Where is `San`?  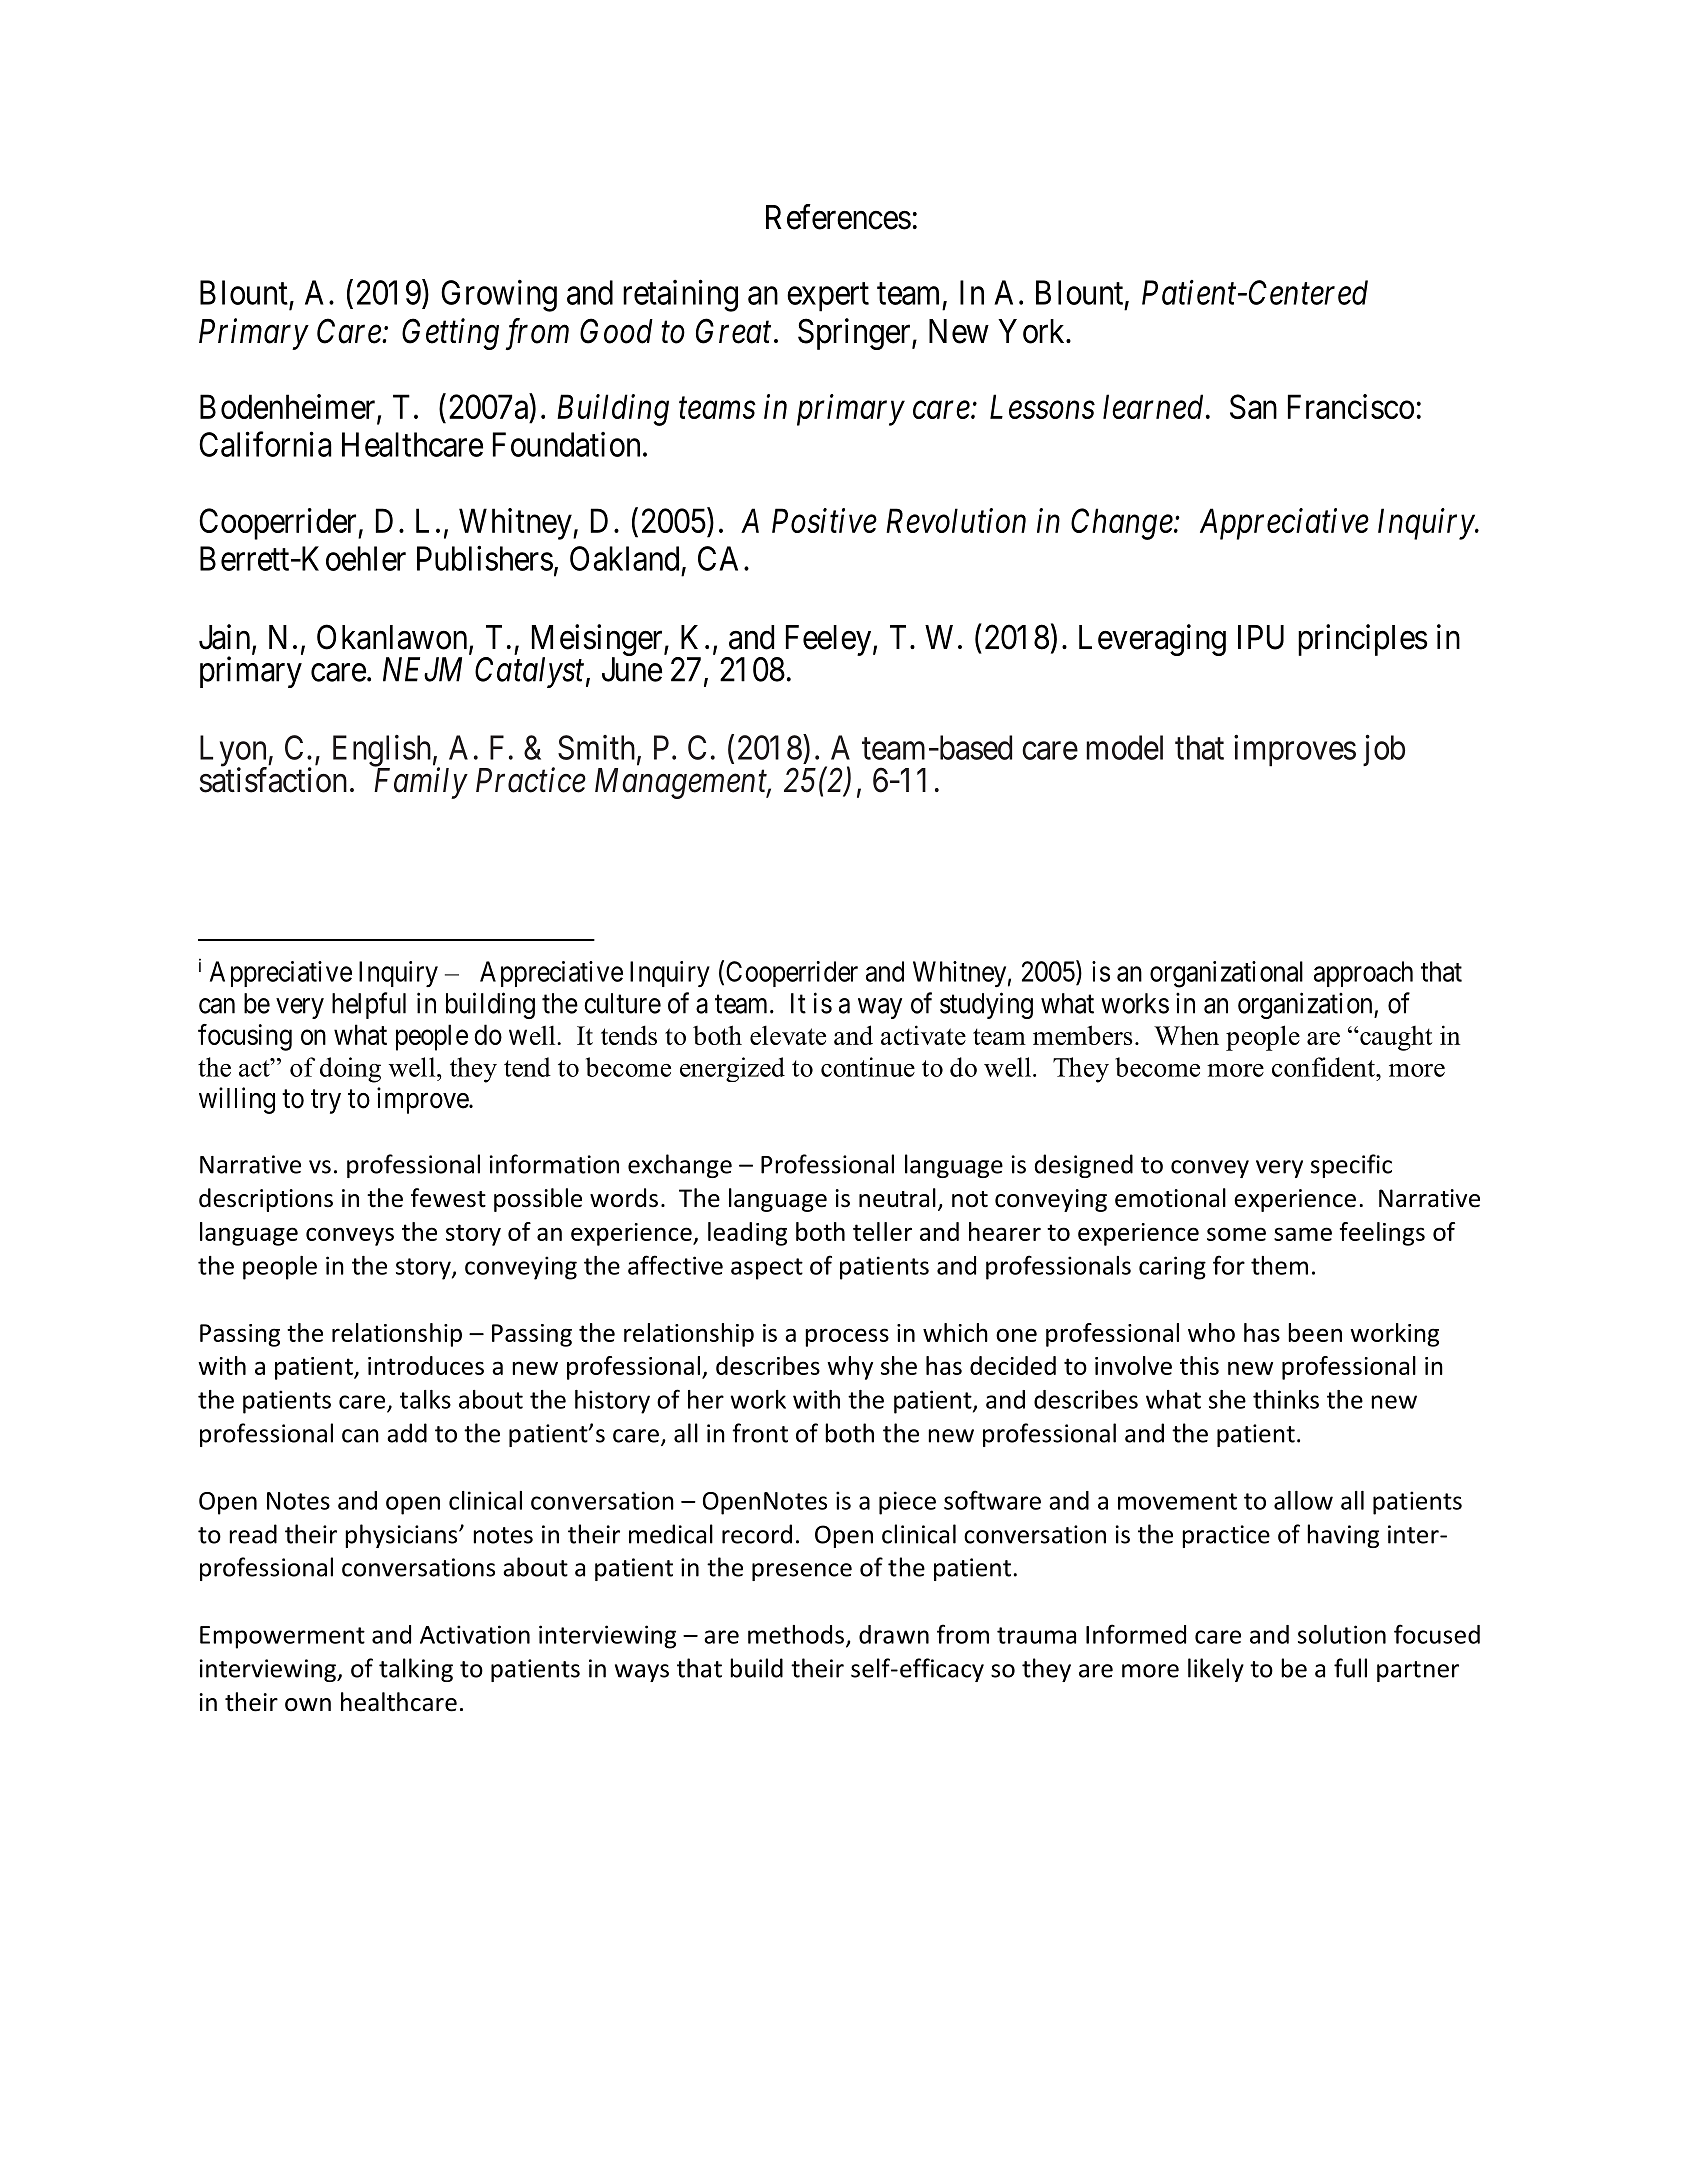
San is located at coordinates (1253, 406).
